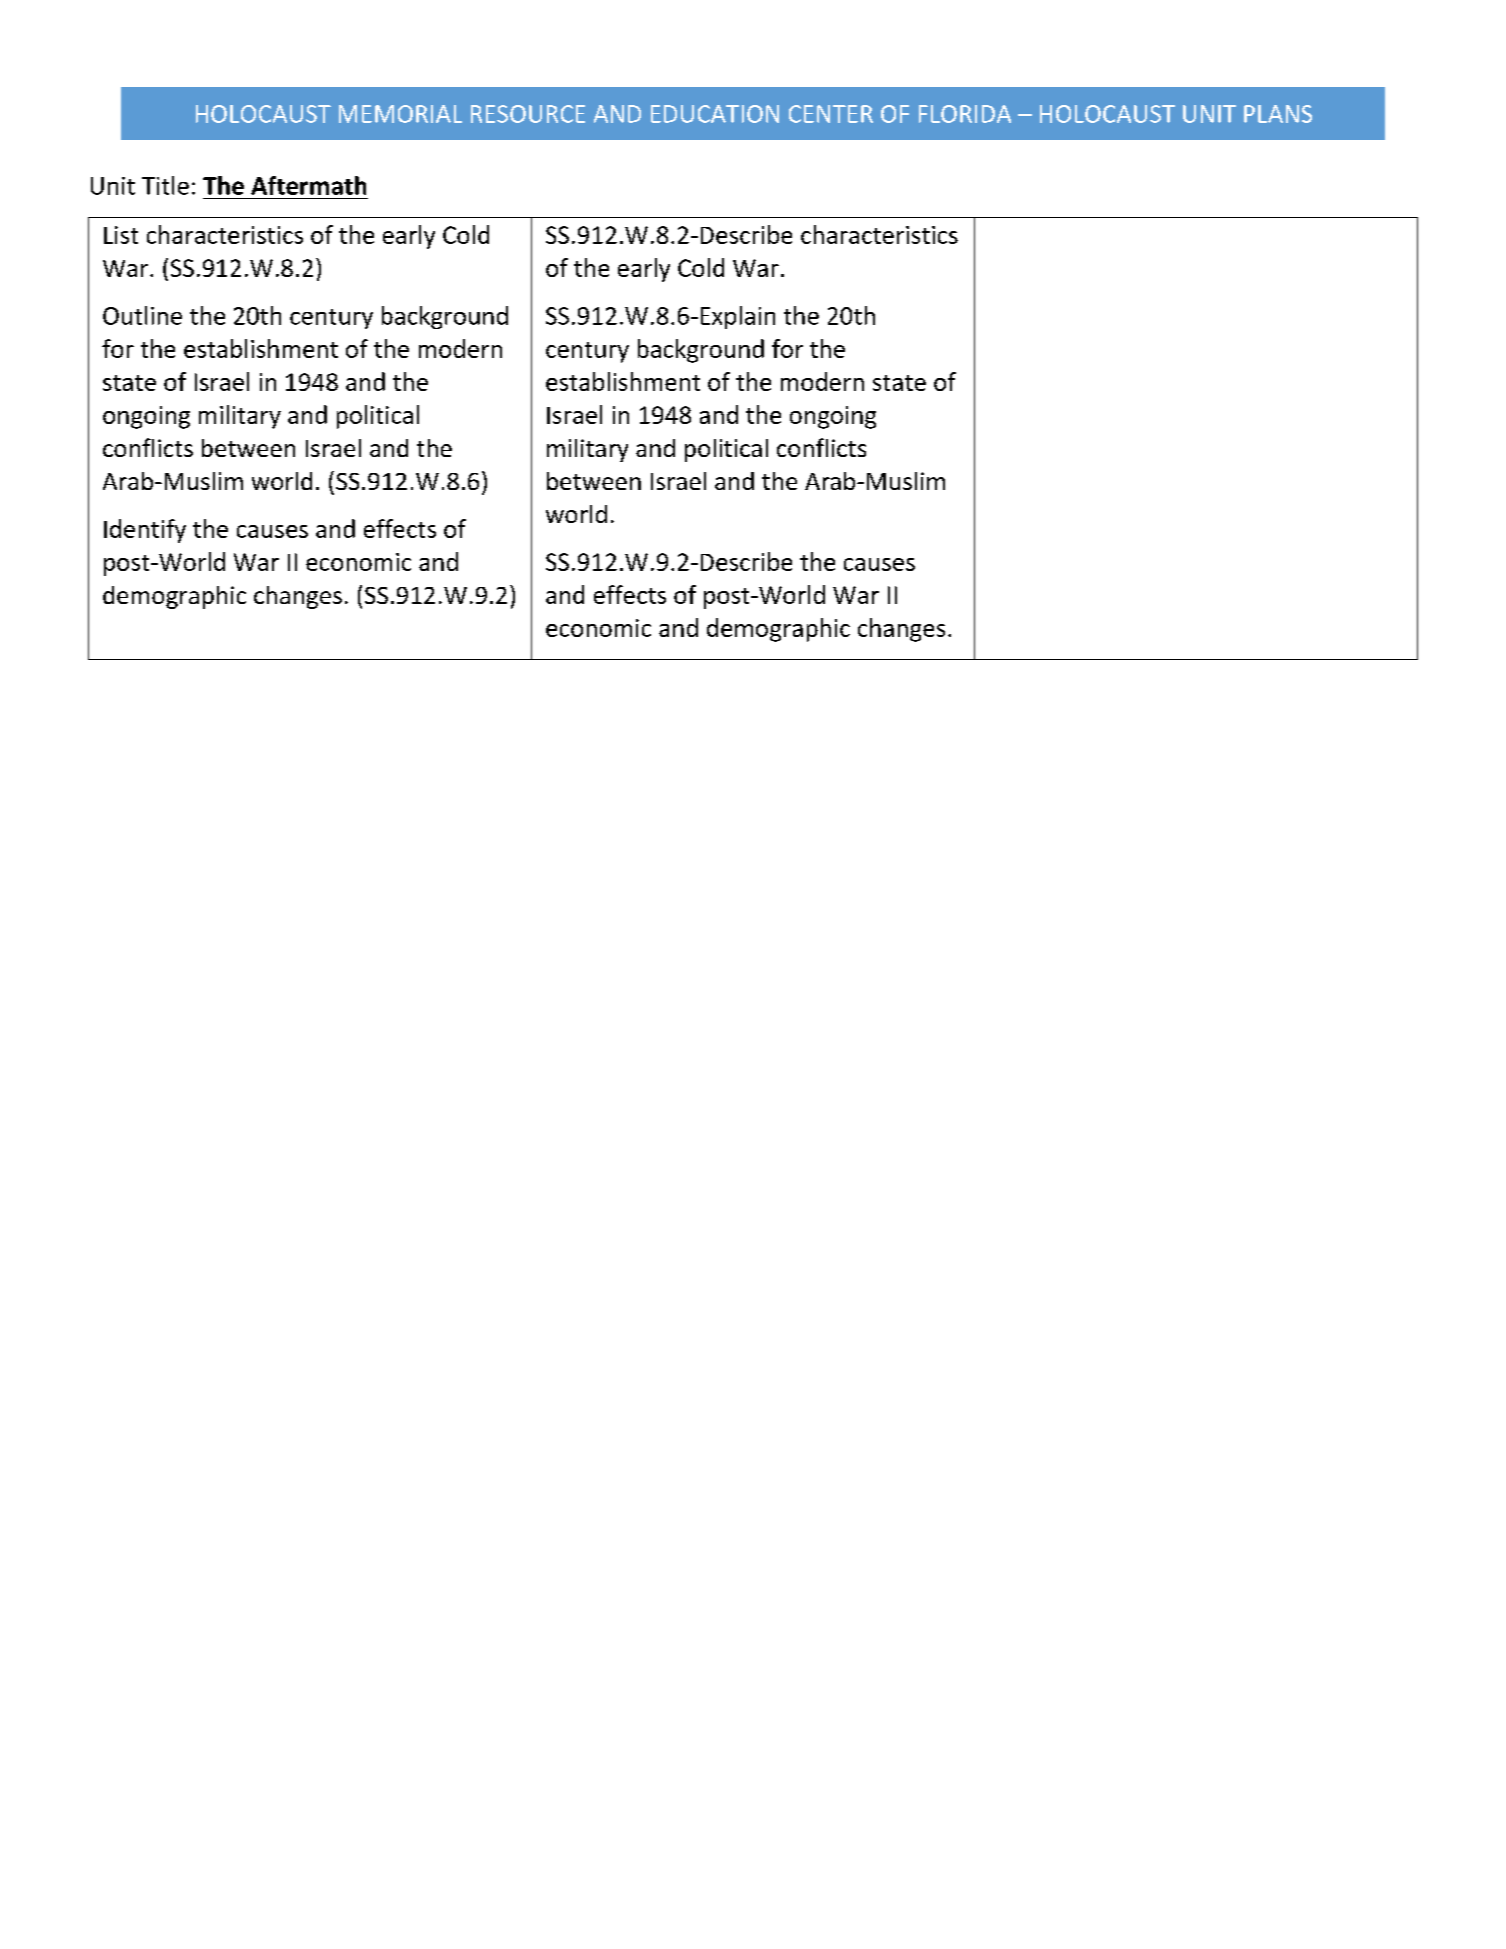  What do you see at coordinates (715, 114) in the screenshot?
I see `EDUCATION` at bounding box center [715, 114].
